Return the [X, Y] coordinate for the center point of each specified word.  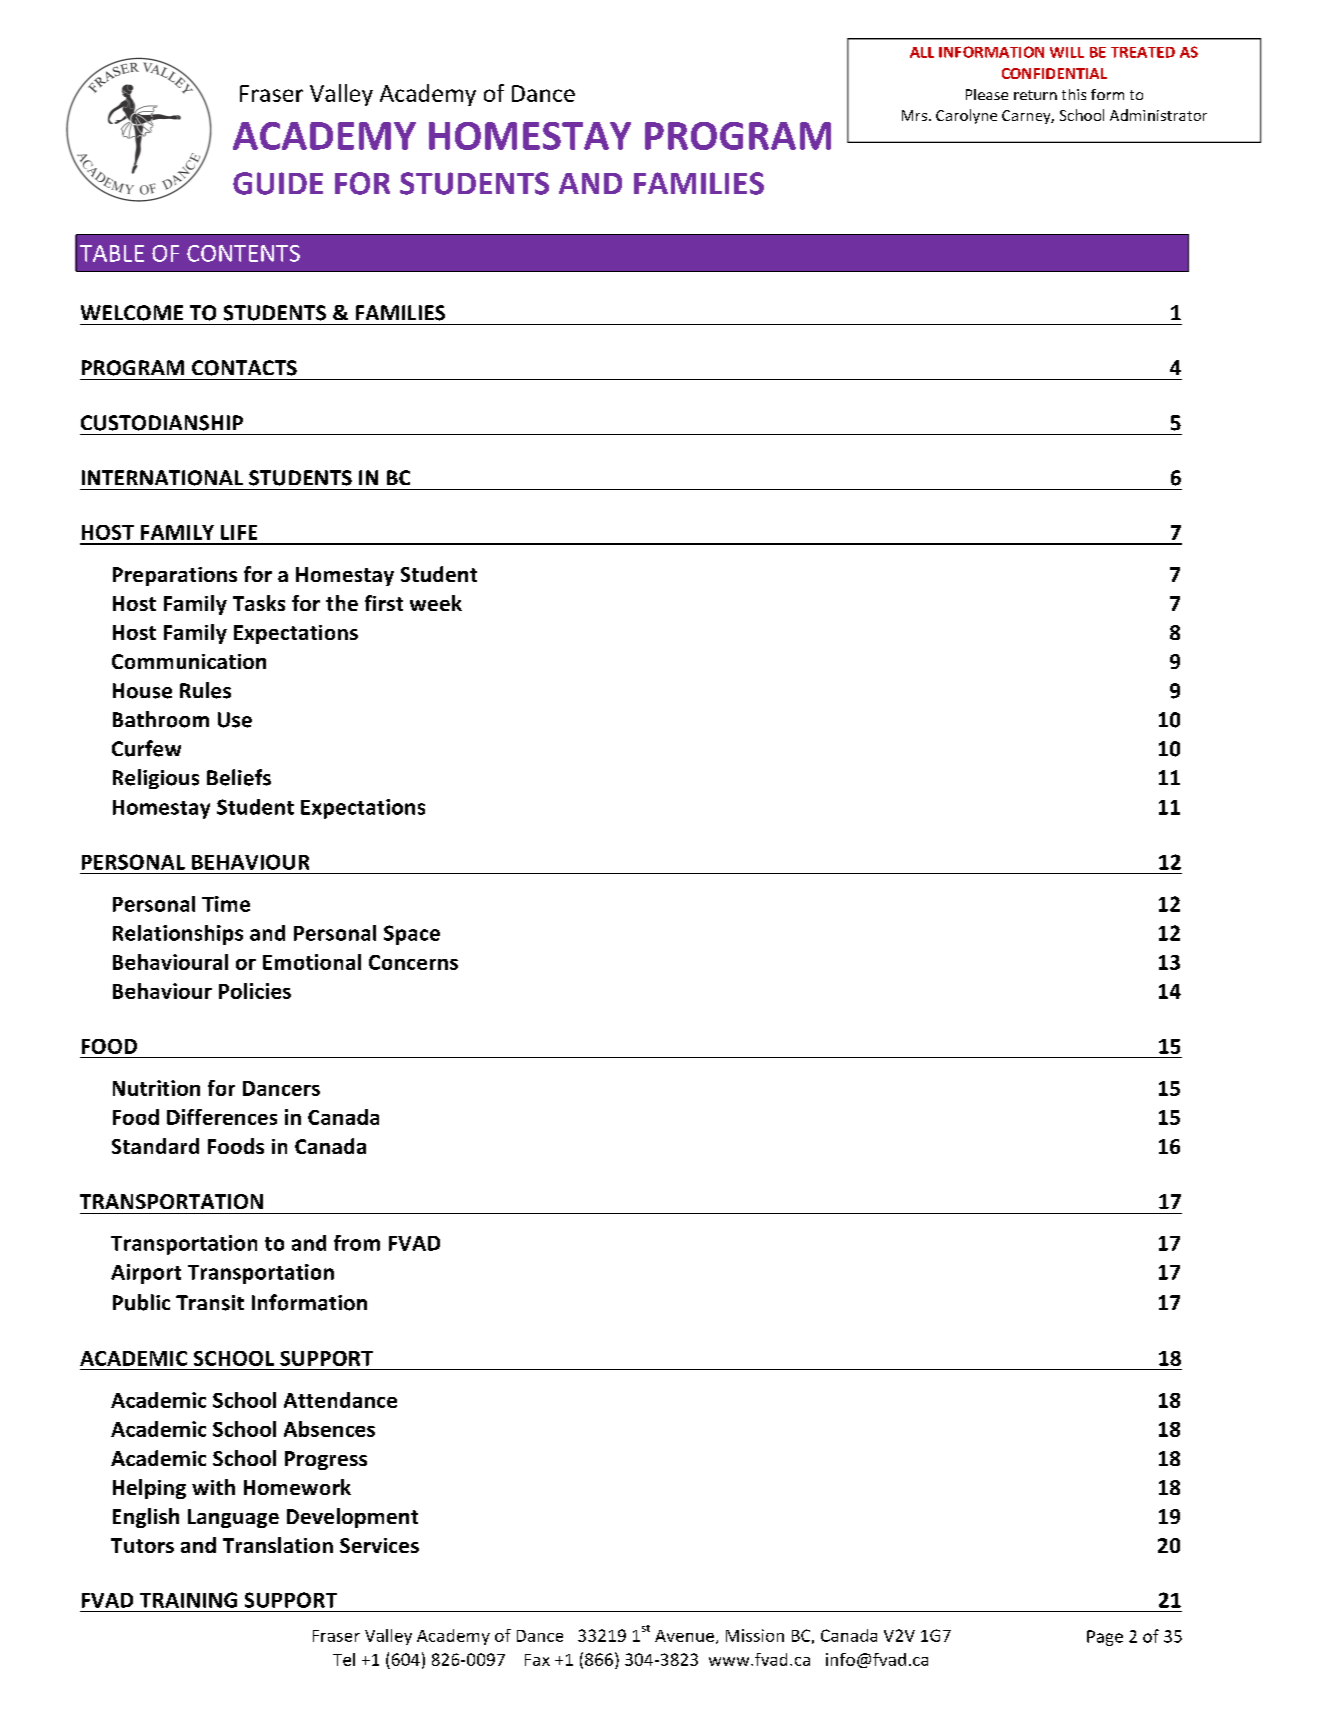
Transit [210, 1303]
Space [412, 935]
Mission [755, 1635]
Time [226, 904]
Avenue [684, 1636]
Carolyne [966, 116]
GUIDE [278, 183]
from [357, 1243]
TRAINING [188, 1600]
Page [1105, 1638]
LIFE [239, 532]
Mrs [916, 115]
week [436, 603]
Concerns [413, 962]
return [1035, 95]
